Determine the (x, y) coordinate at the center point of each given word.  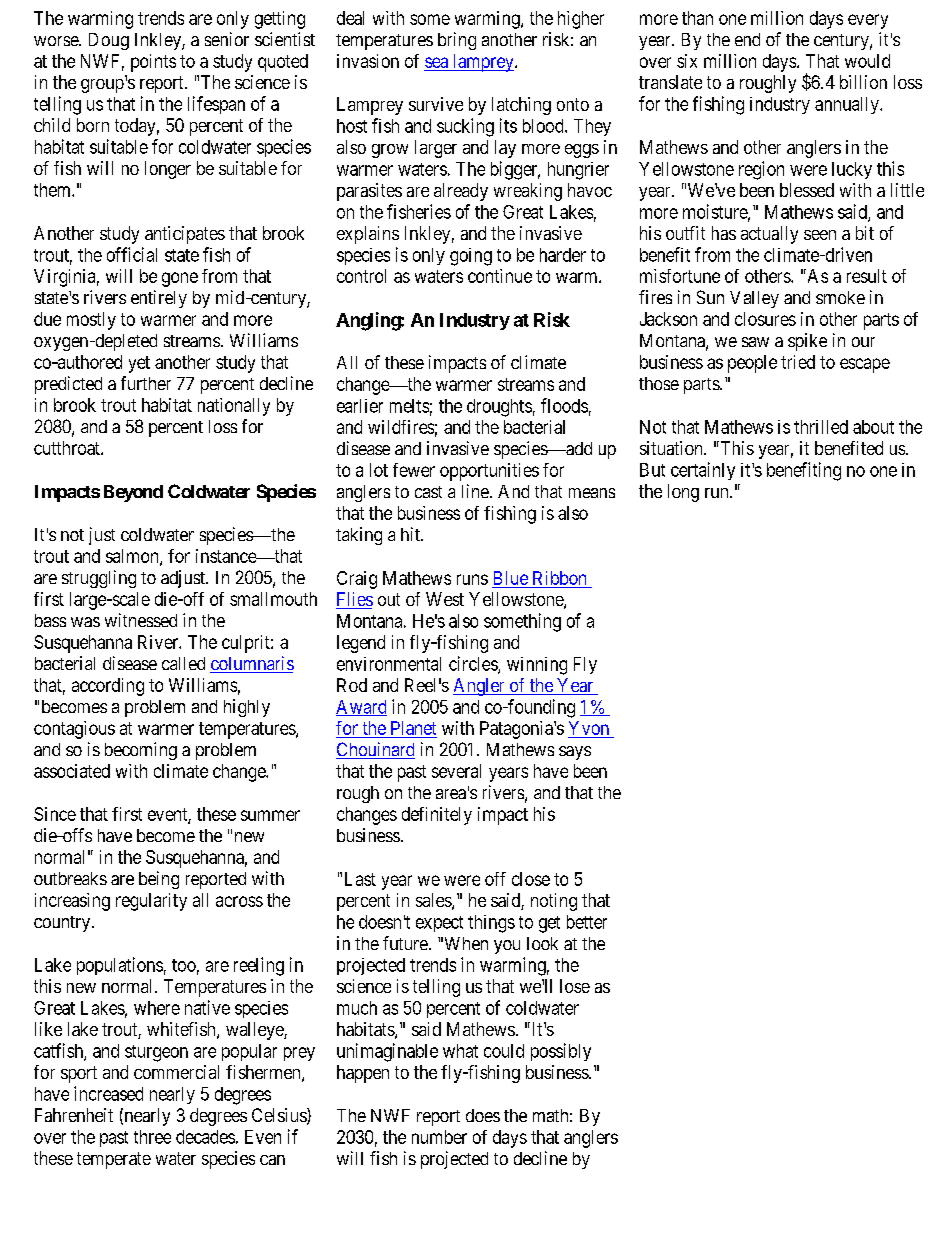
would (867, 61)
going (471, 257)
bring (457, 41)
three (152, 1137)
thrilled (821, 427)
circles (474, 664)
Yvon (590, 729)
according (108, 687)
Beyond (133, 493)
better (587, 922)
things (491, 924)
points (153, 63)
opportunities (489, 472)
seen (820, 235)
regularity (151, 902)
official (132, 254)
